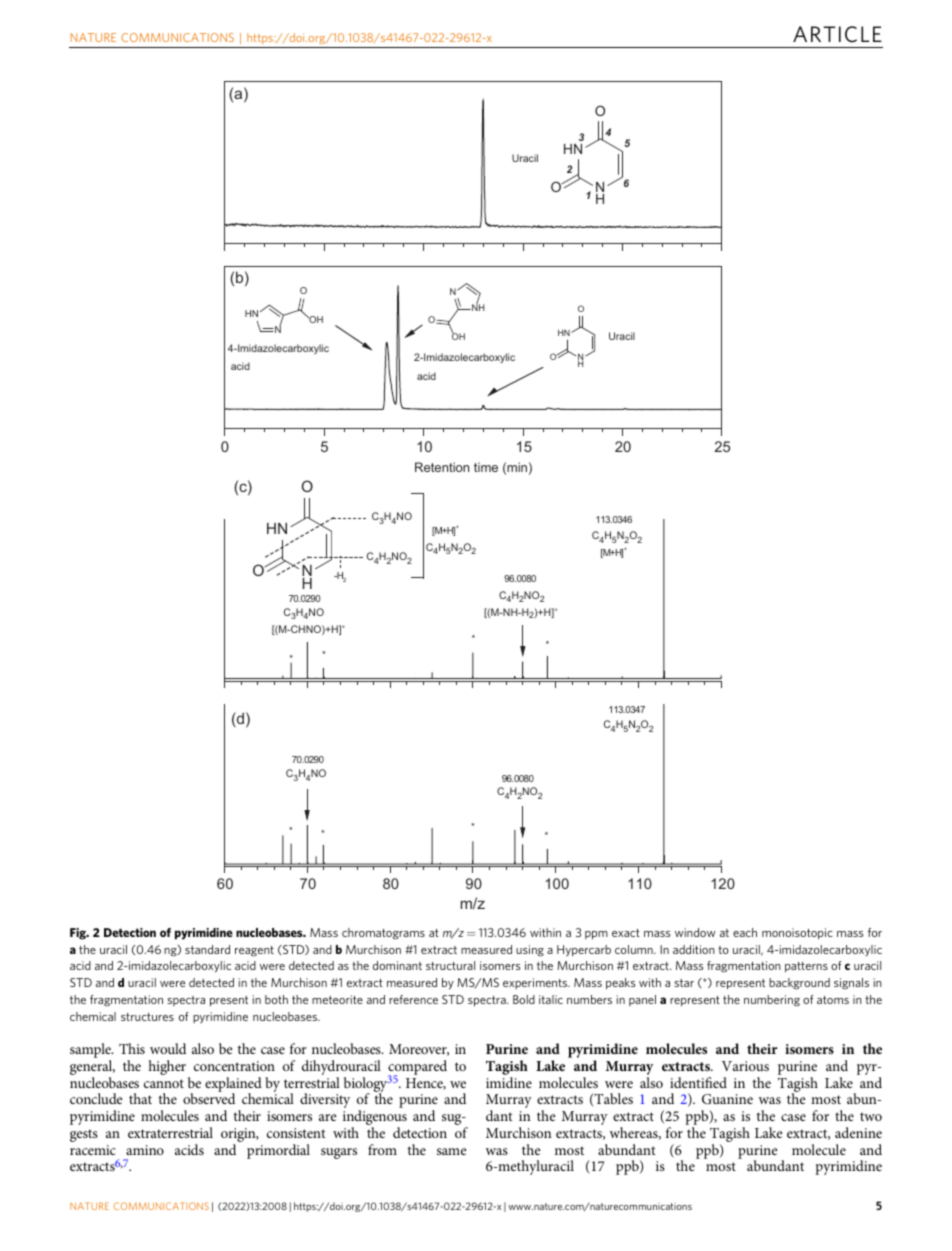  Describe the element at coordinates (727, 1099) in the page. I see `Guanine` at that location.
